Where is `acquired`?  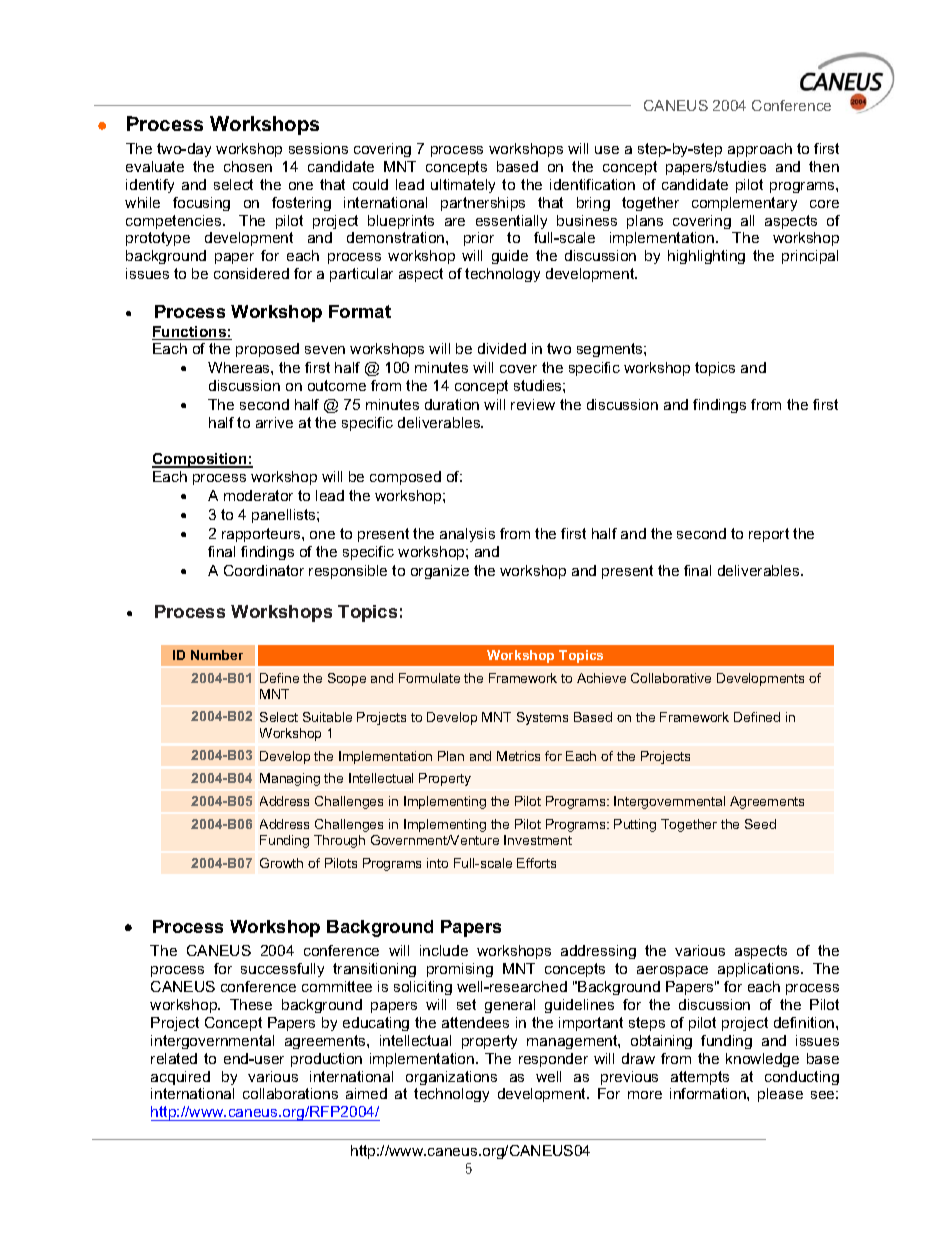
acquired is located at coordinates (180, 1078).
